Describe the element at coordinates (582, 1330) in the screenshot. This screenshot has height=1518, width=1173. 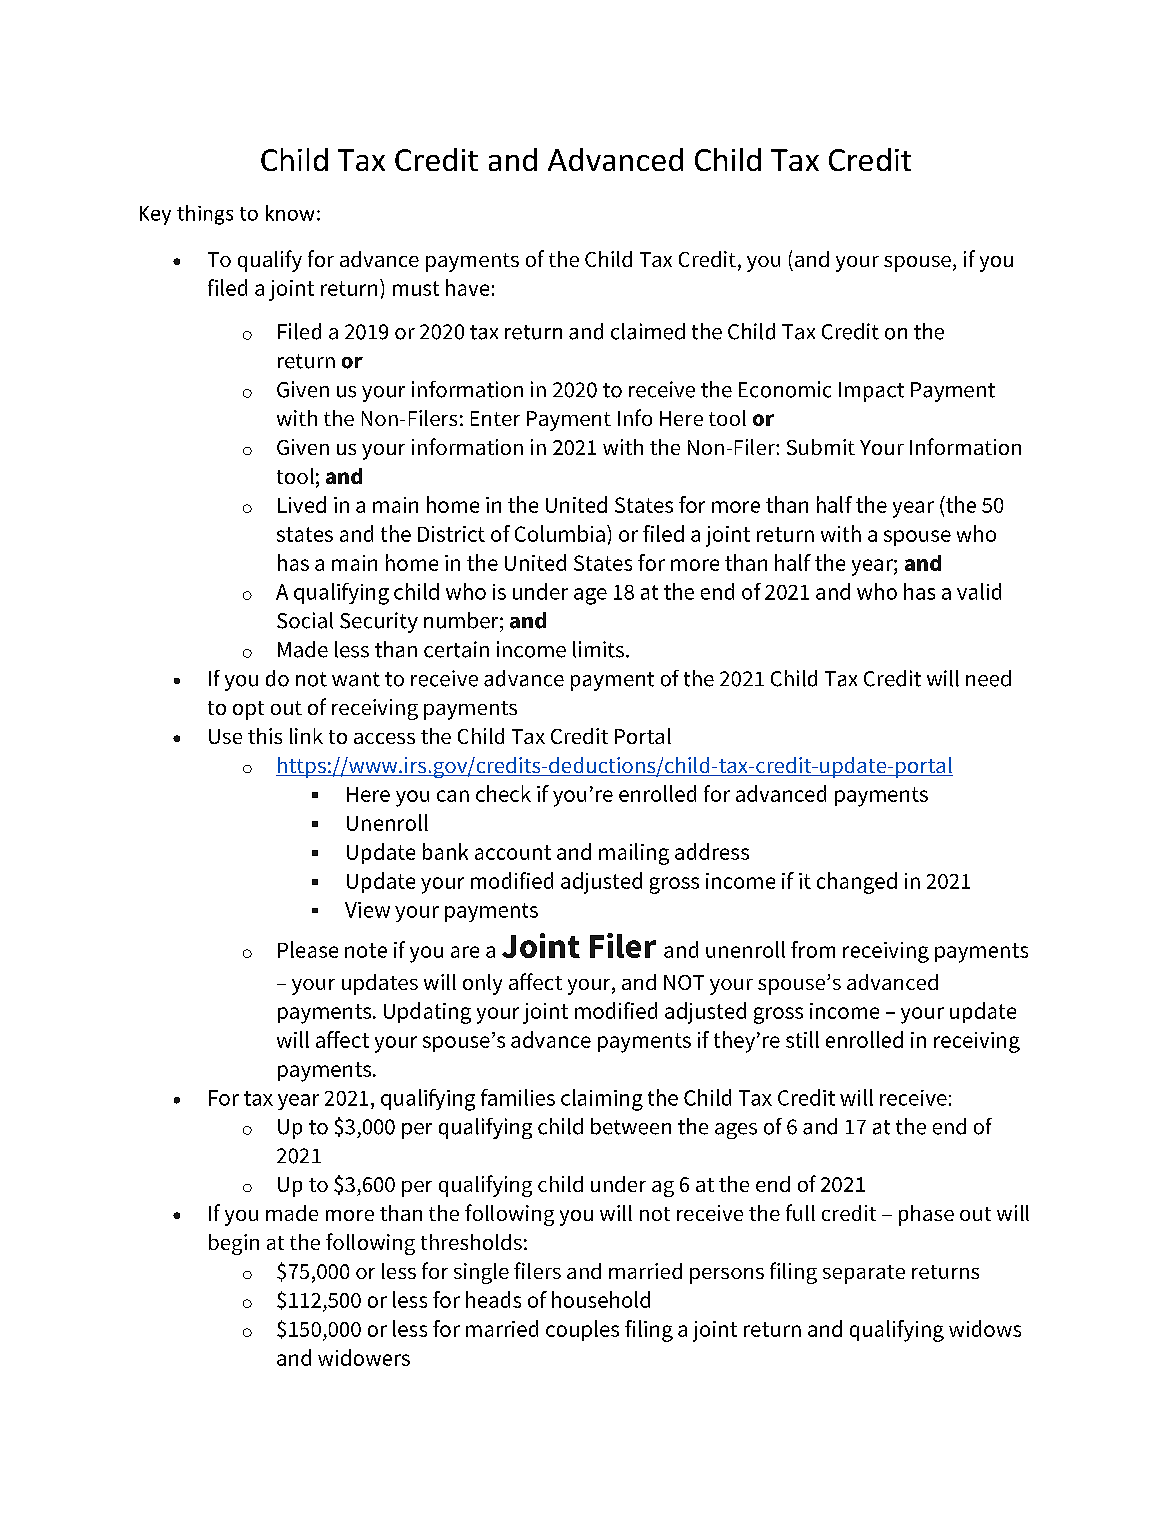
I see `couples` at that location.
